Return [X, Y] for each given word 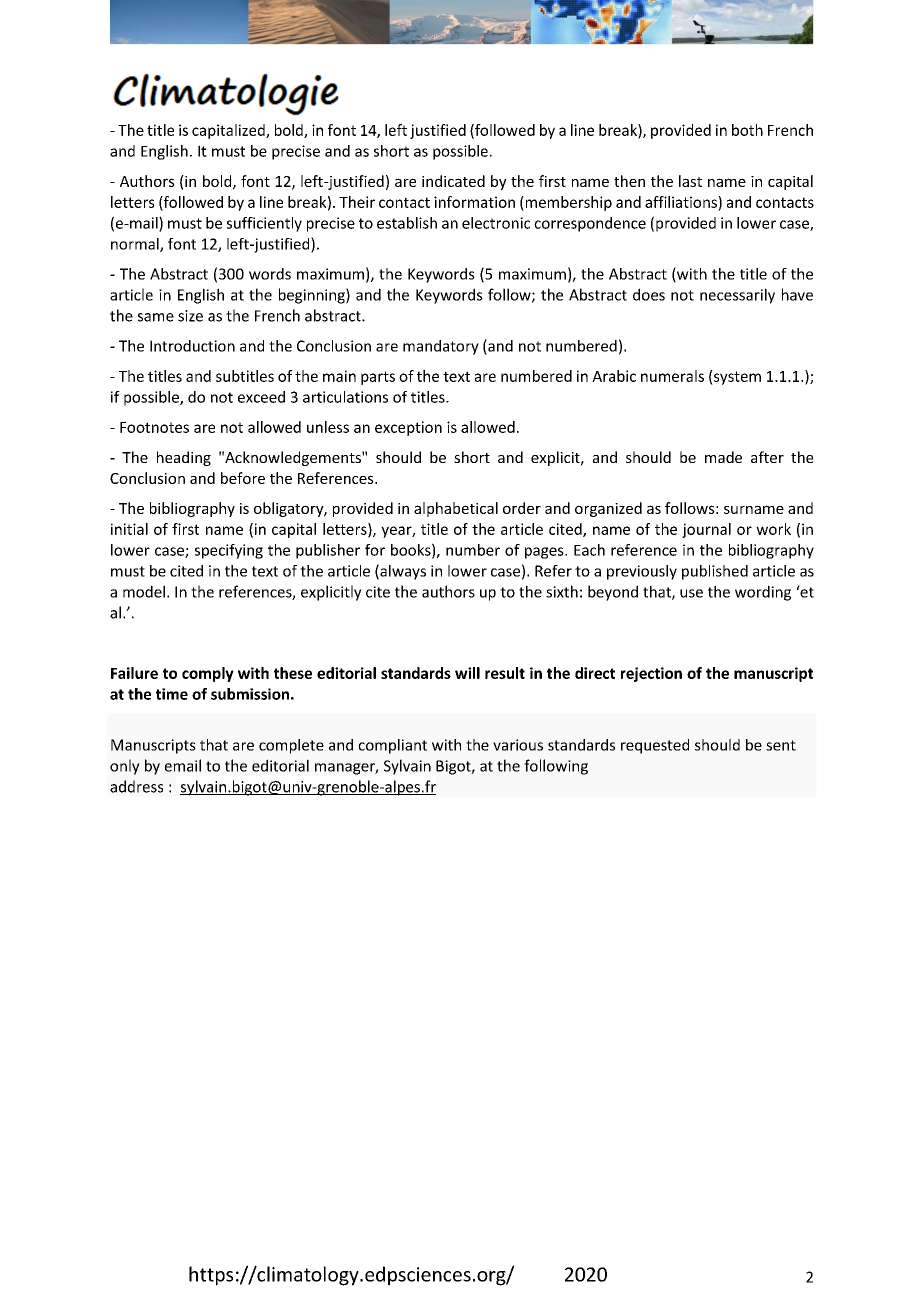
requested [655, 746]
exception [408, 428]
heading [184, 458]
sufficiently [264, 224]
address [136, 786]
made [723, 457]
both [747, 130]
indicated [453, 181]
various [518, 745]
